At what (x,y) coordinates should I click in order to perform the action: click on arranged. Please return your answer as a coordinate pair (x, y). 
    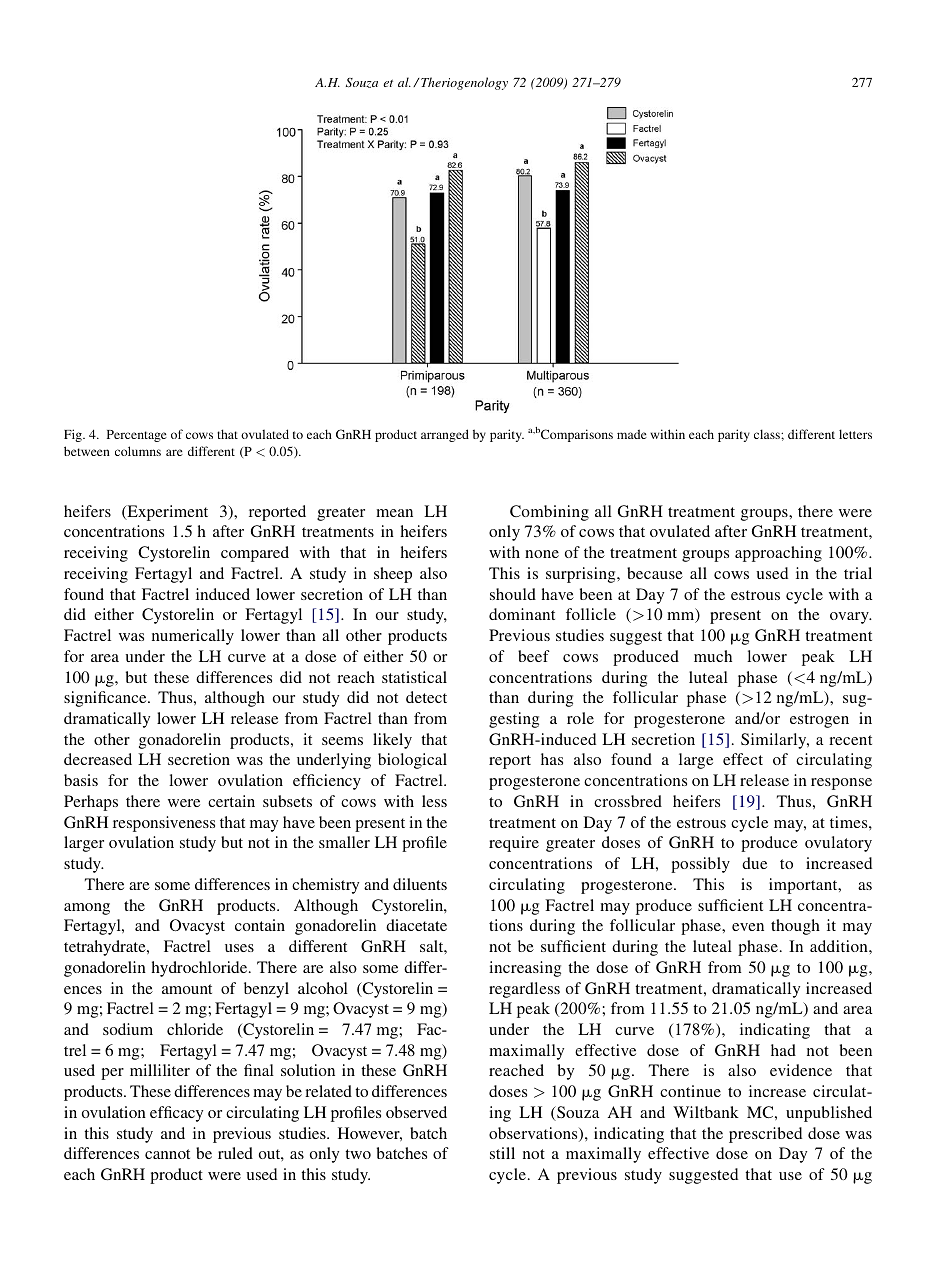
    Looking at the image, I should click on (445, 435).
